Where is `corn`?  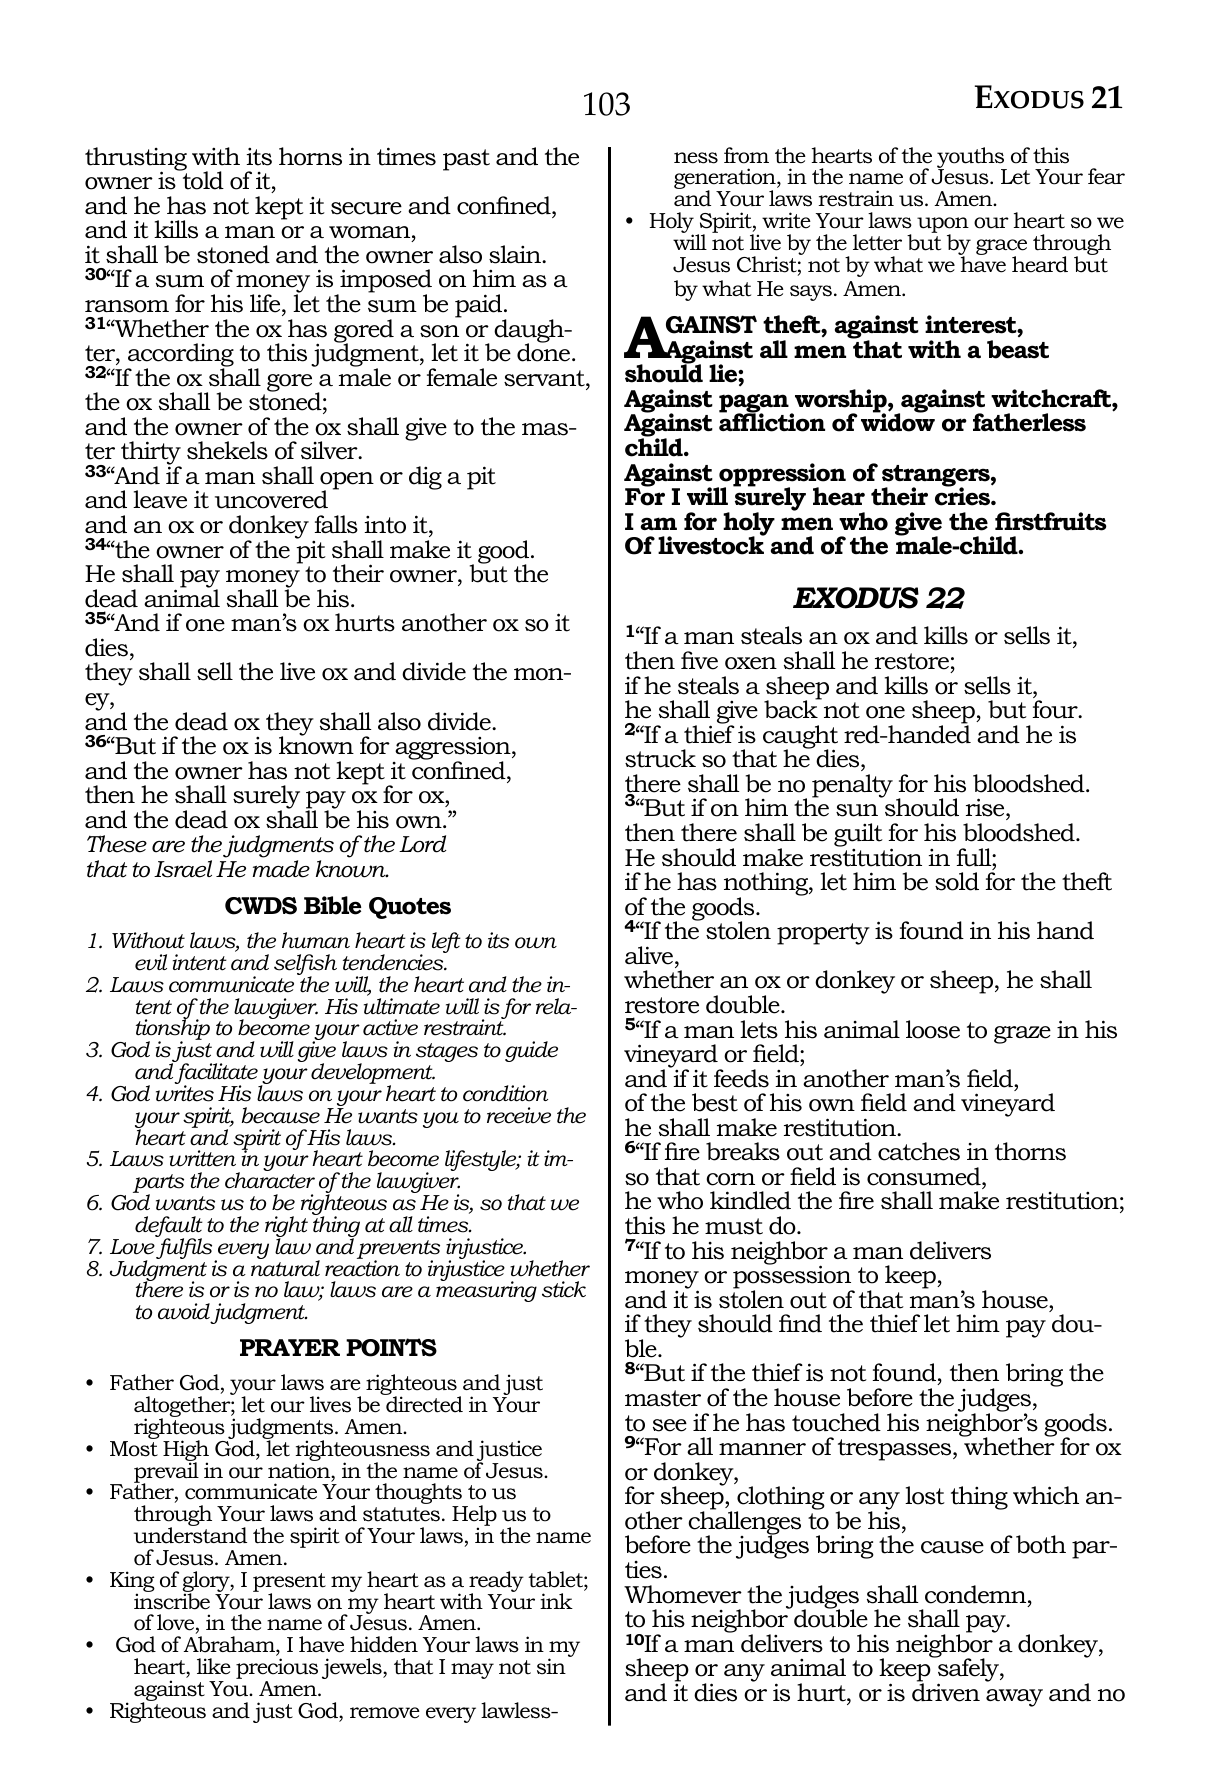 corn is located at coordinates (730, 1179).
